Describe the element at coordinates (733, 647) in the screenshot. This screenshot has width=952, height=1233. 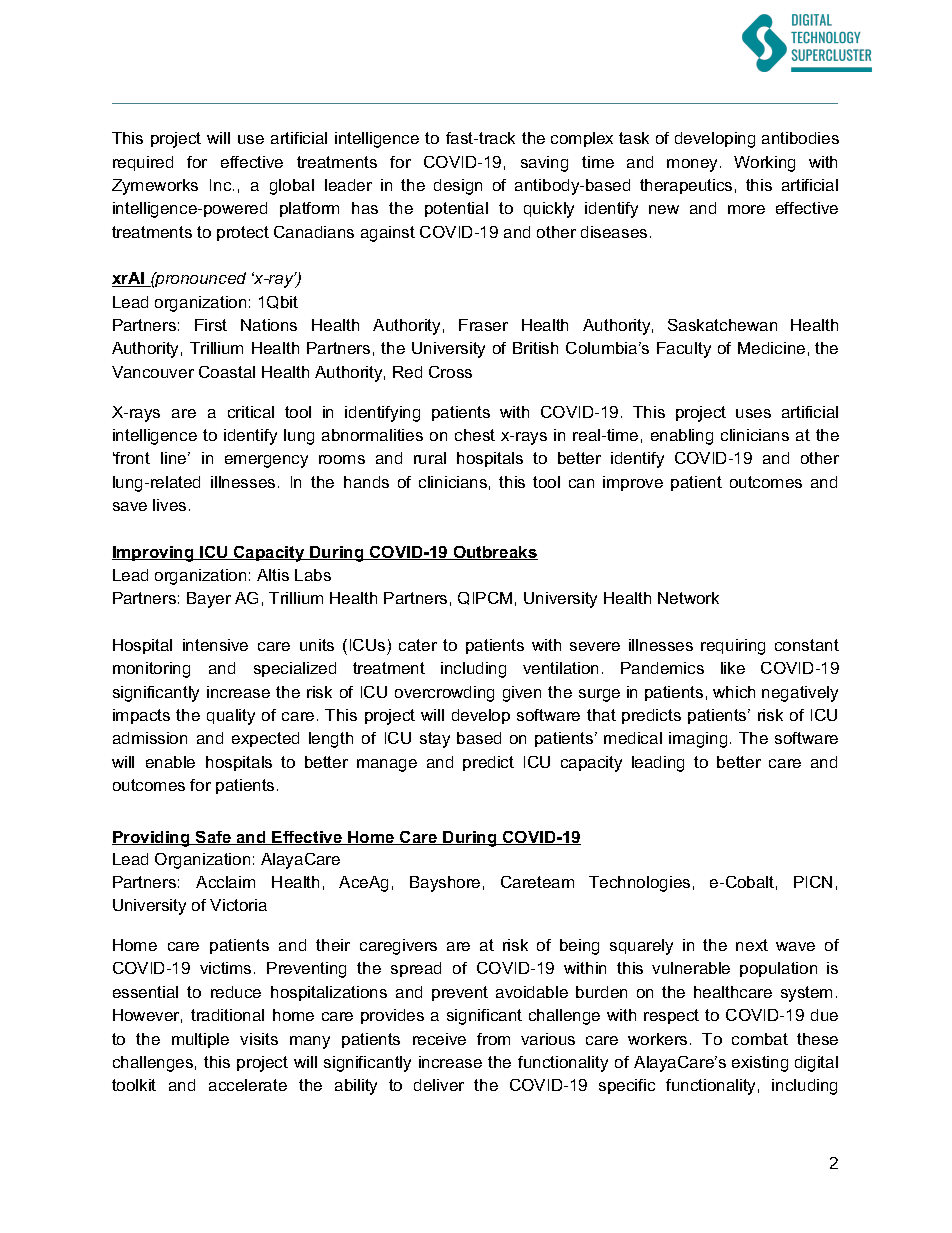
I see `requiring` at that location.
